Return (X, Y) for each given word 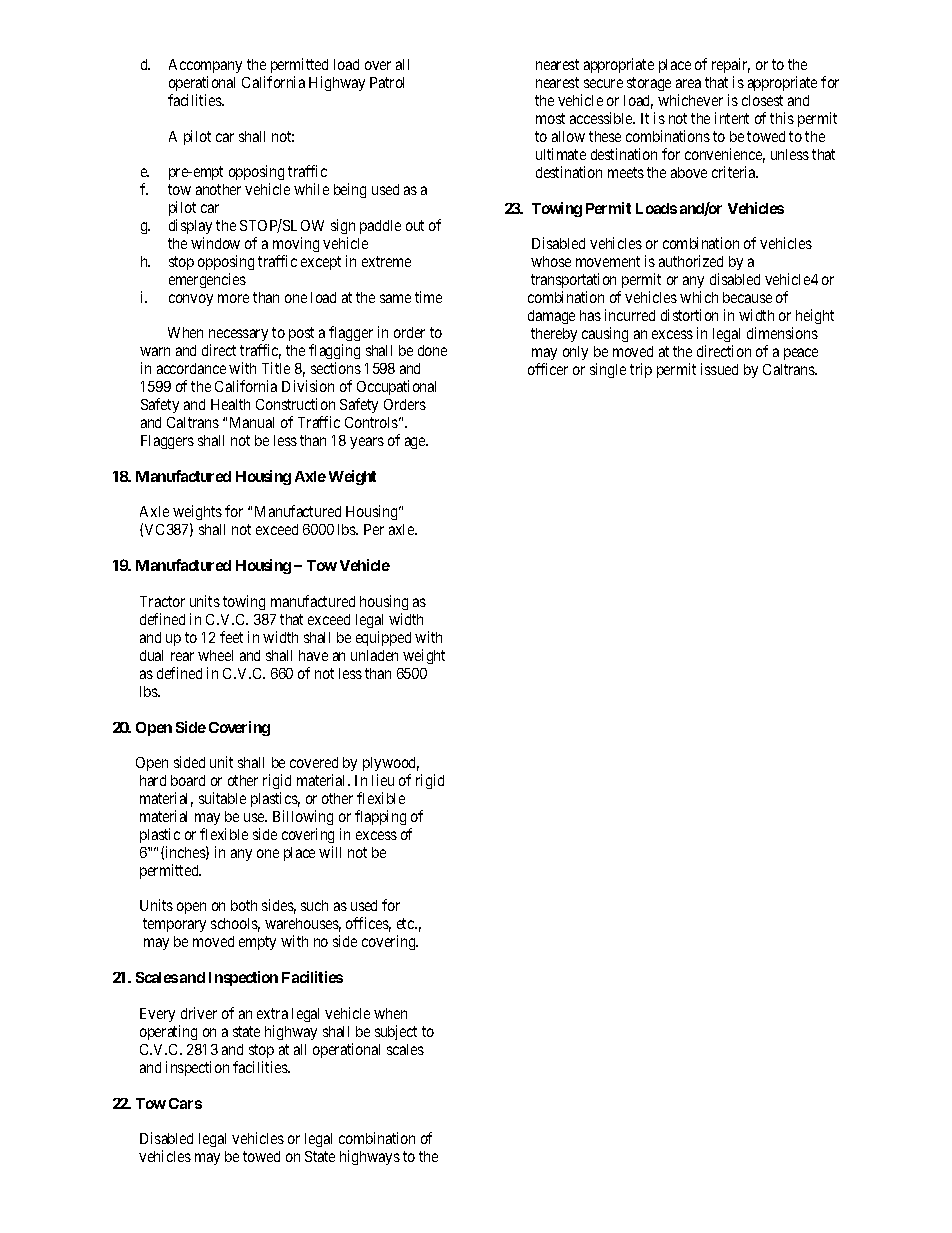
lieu (383, 780)
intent (732, 118)
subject (396, 1032)
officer (548, 369)
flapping (380, 817)
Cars (185, 1103)
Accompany (205, 66)
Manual (252, 422)
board (188, 780)
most (550, 118)
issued (719, 369)
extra (272, 1013)
